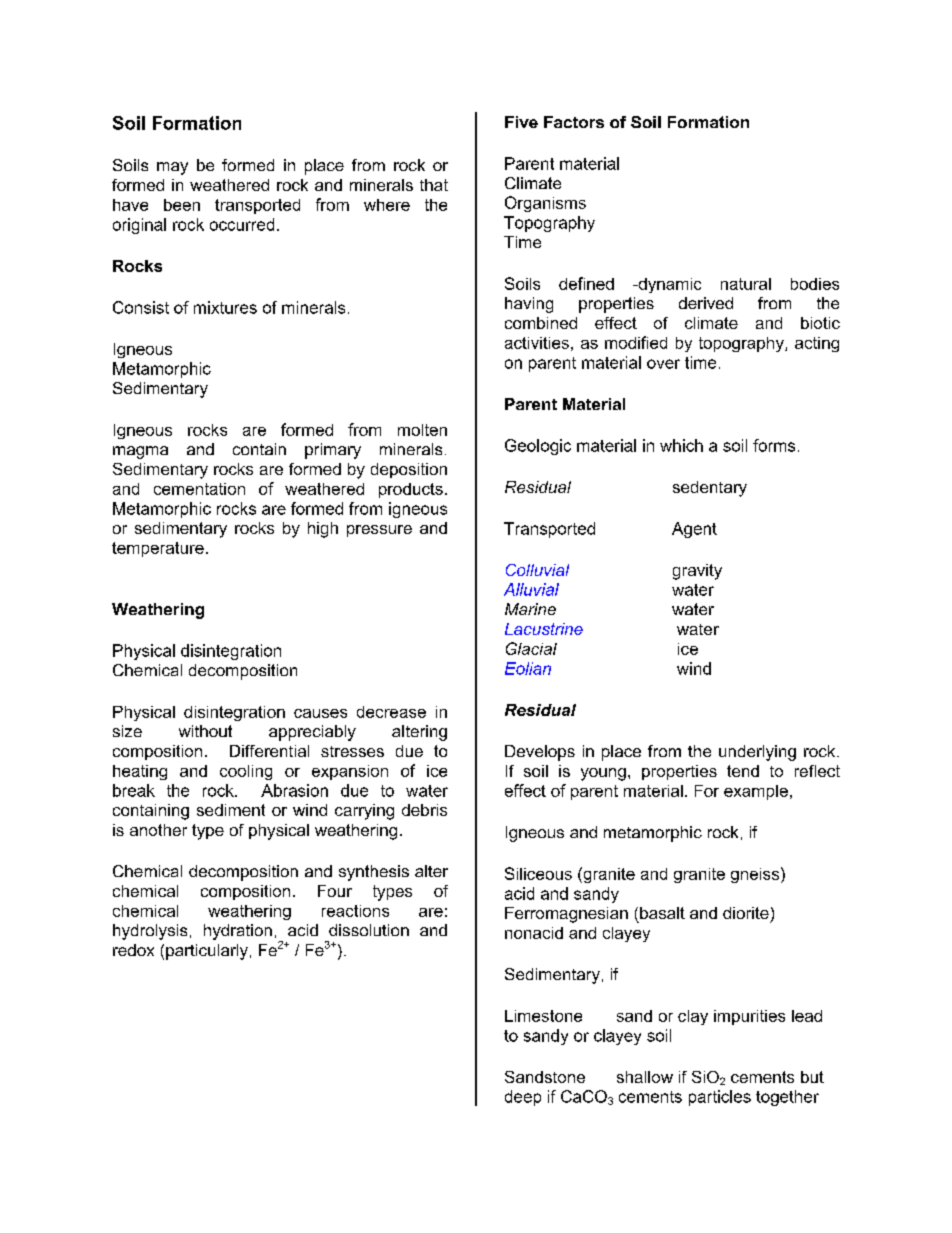 The height and width of the screenshot is (1233, 952). Describe the element at coordinates (207, 952) in the screenshot. I see `particularly` at that location.
